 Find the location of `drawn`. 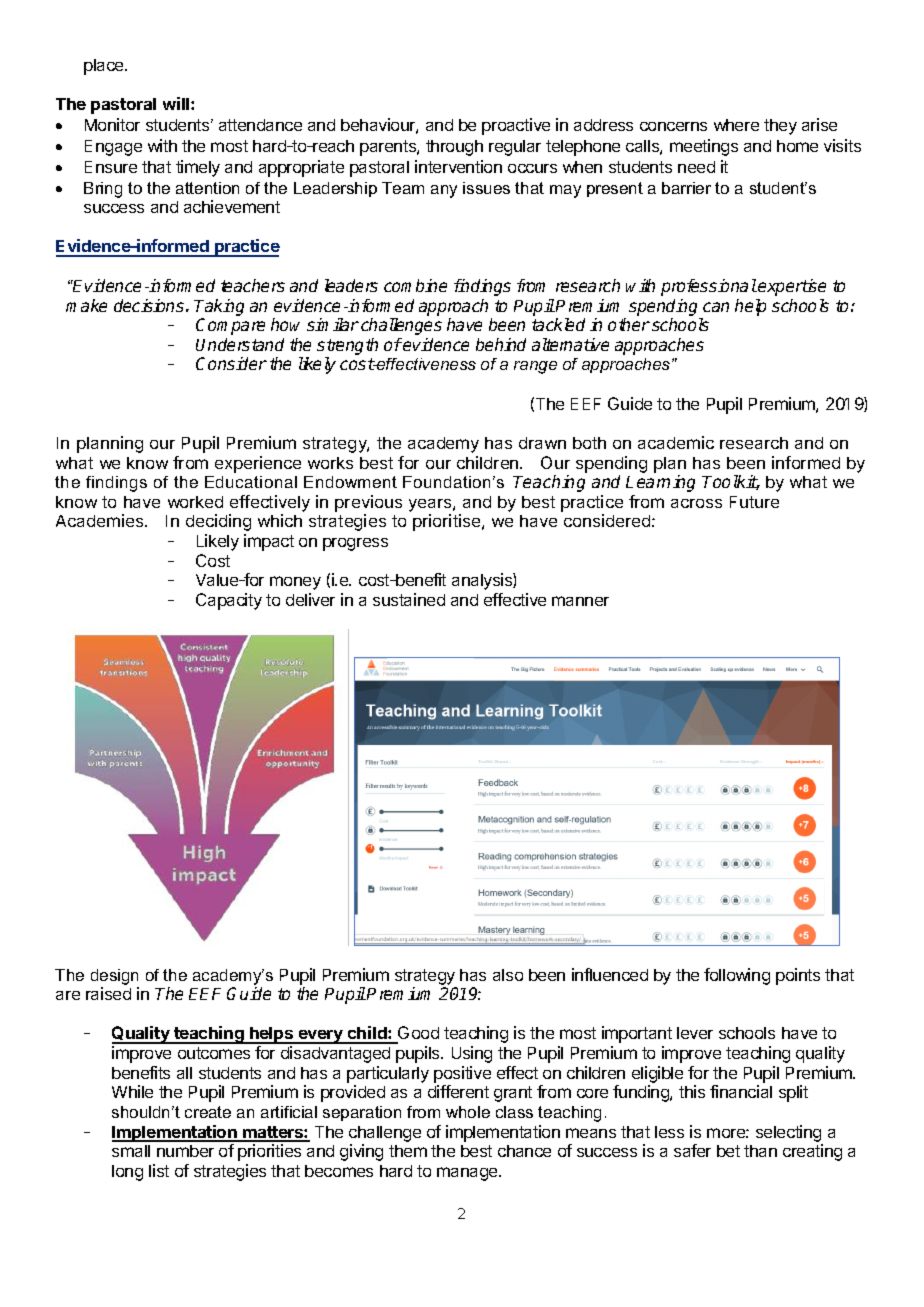

drawn is located at coordinates (542, 443).
